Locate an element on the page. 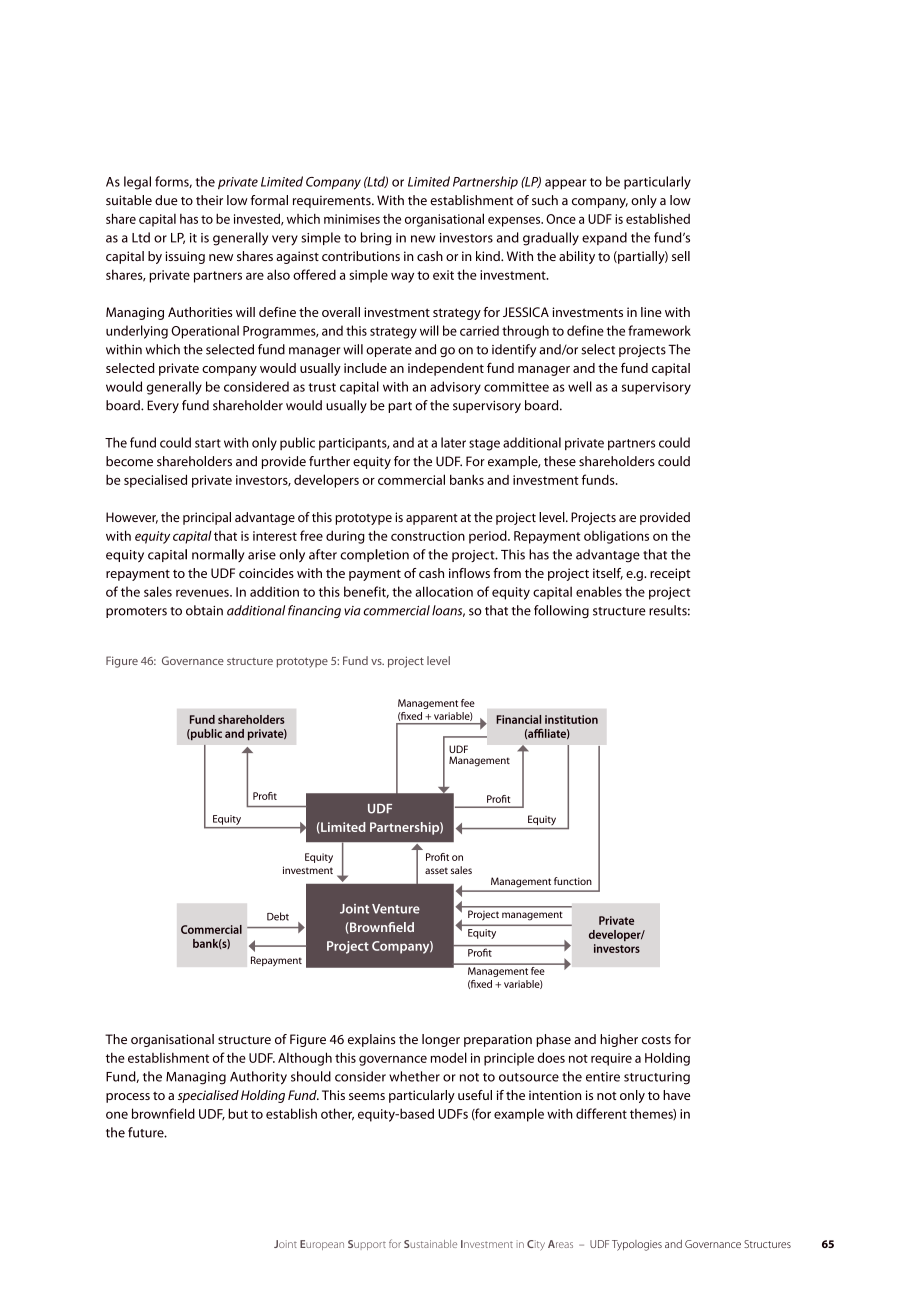  Authority is located at coordinates (258, 1078).
